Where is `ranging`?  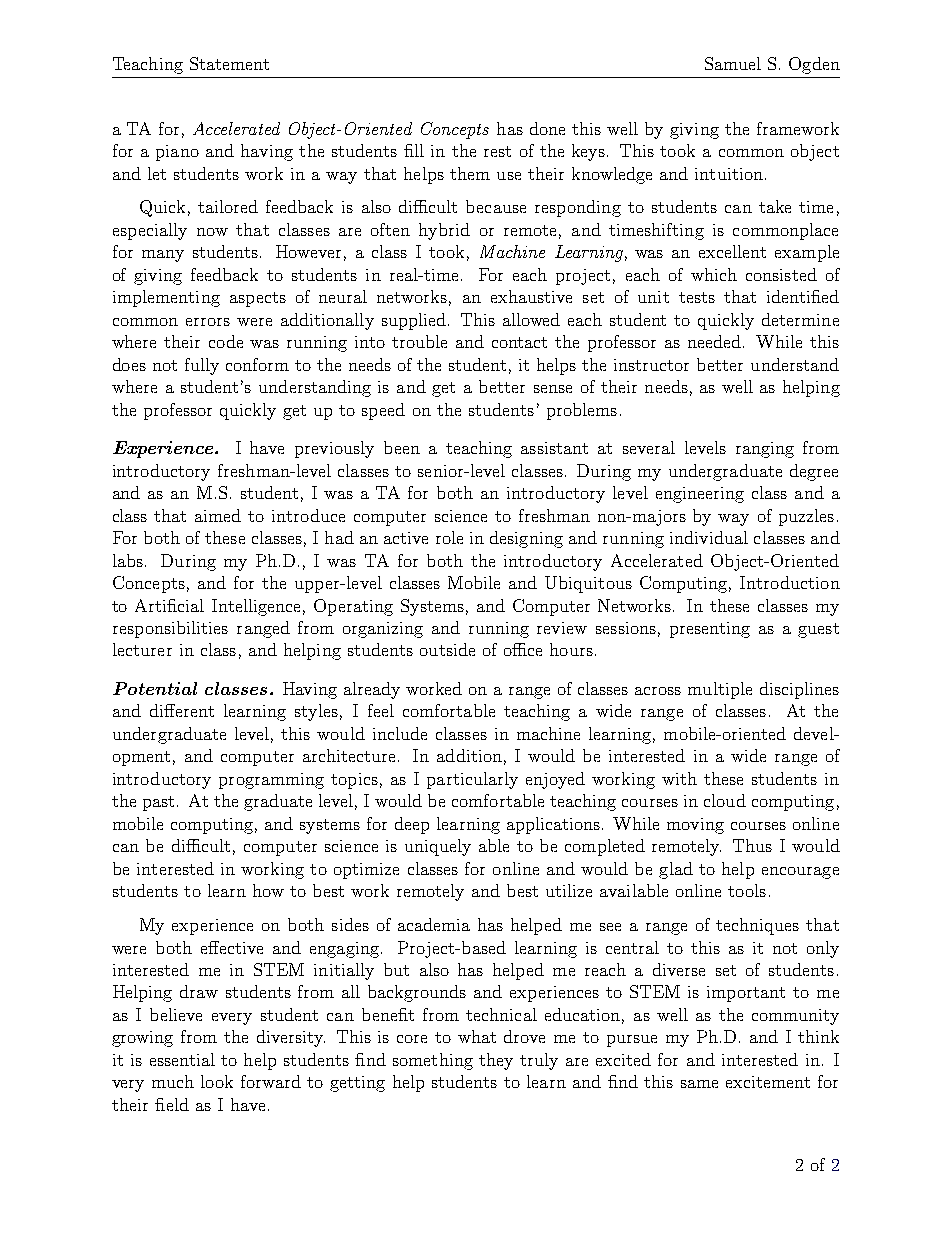 ranging is located at coordinates (765, 450).
